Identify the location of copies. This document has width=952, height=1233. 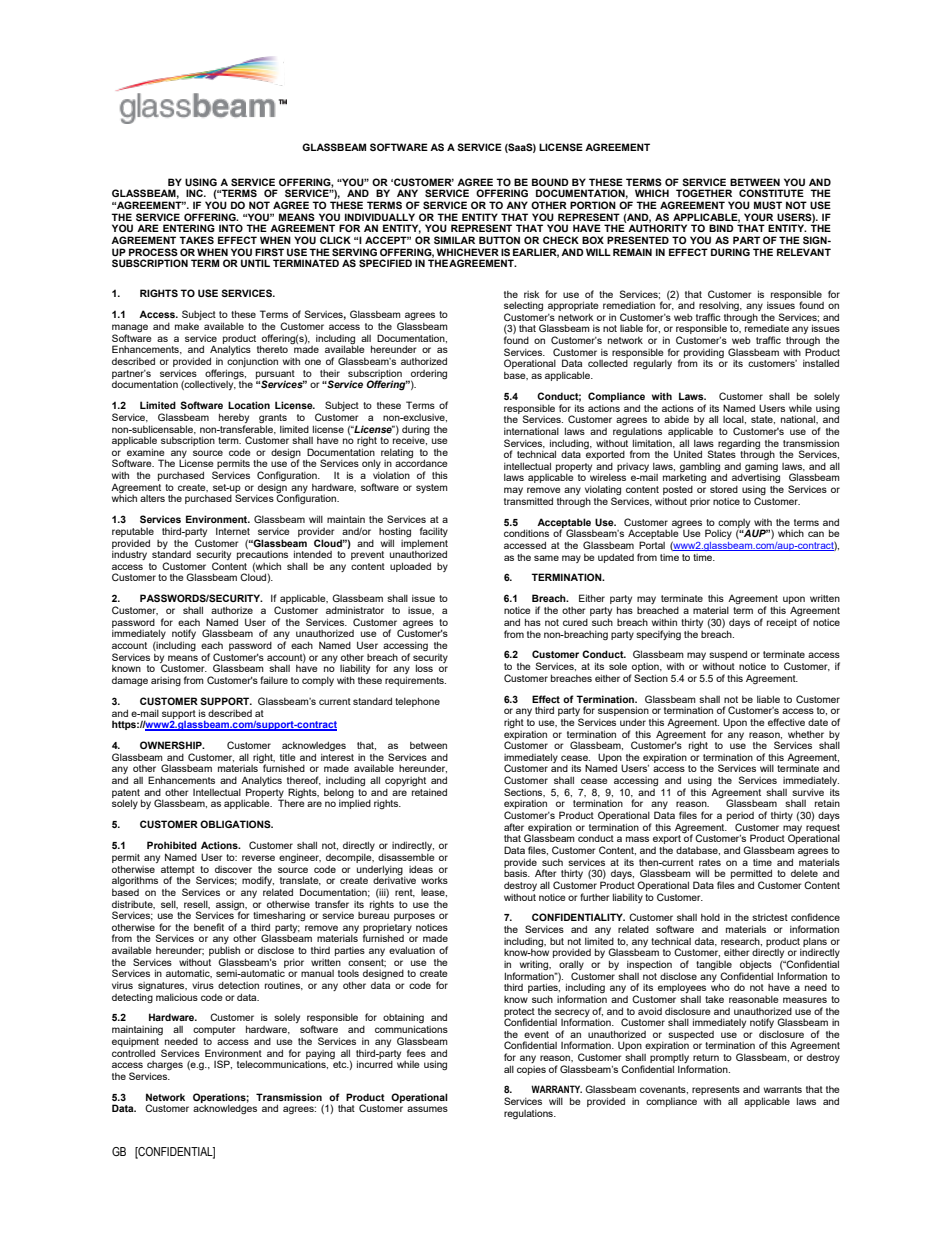
(531, 1070).
